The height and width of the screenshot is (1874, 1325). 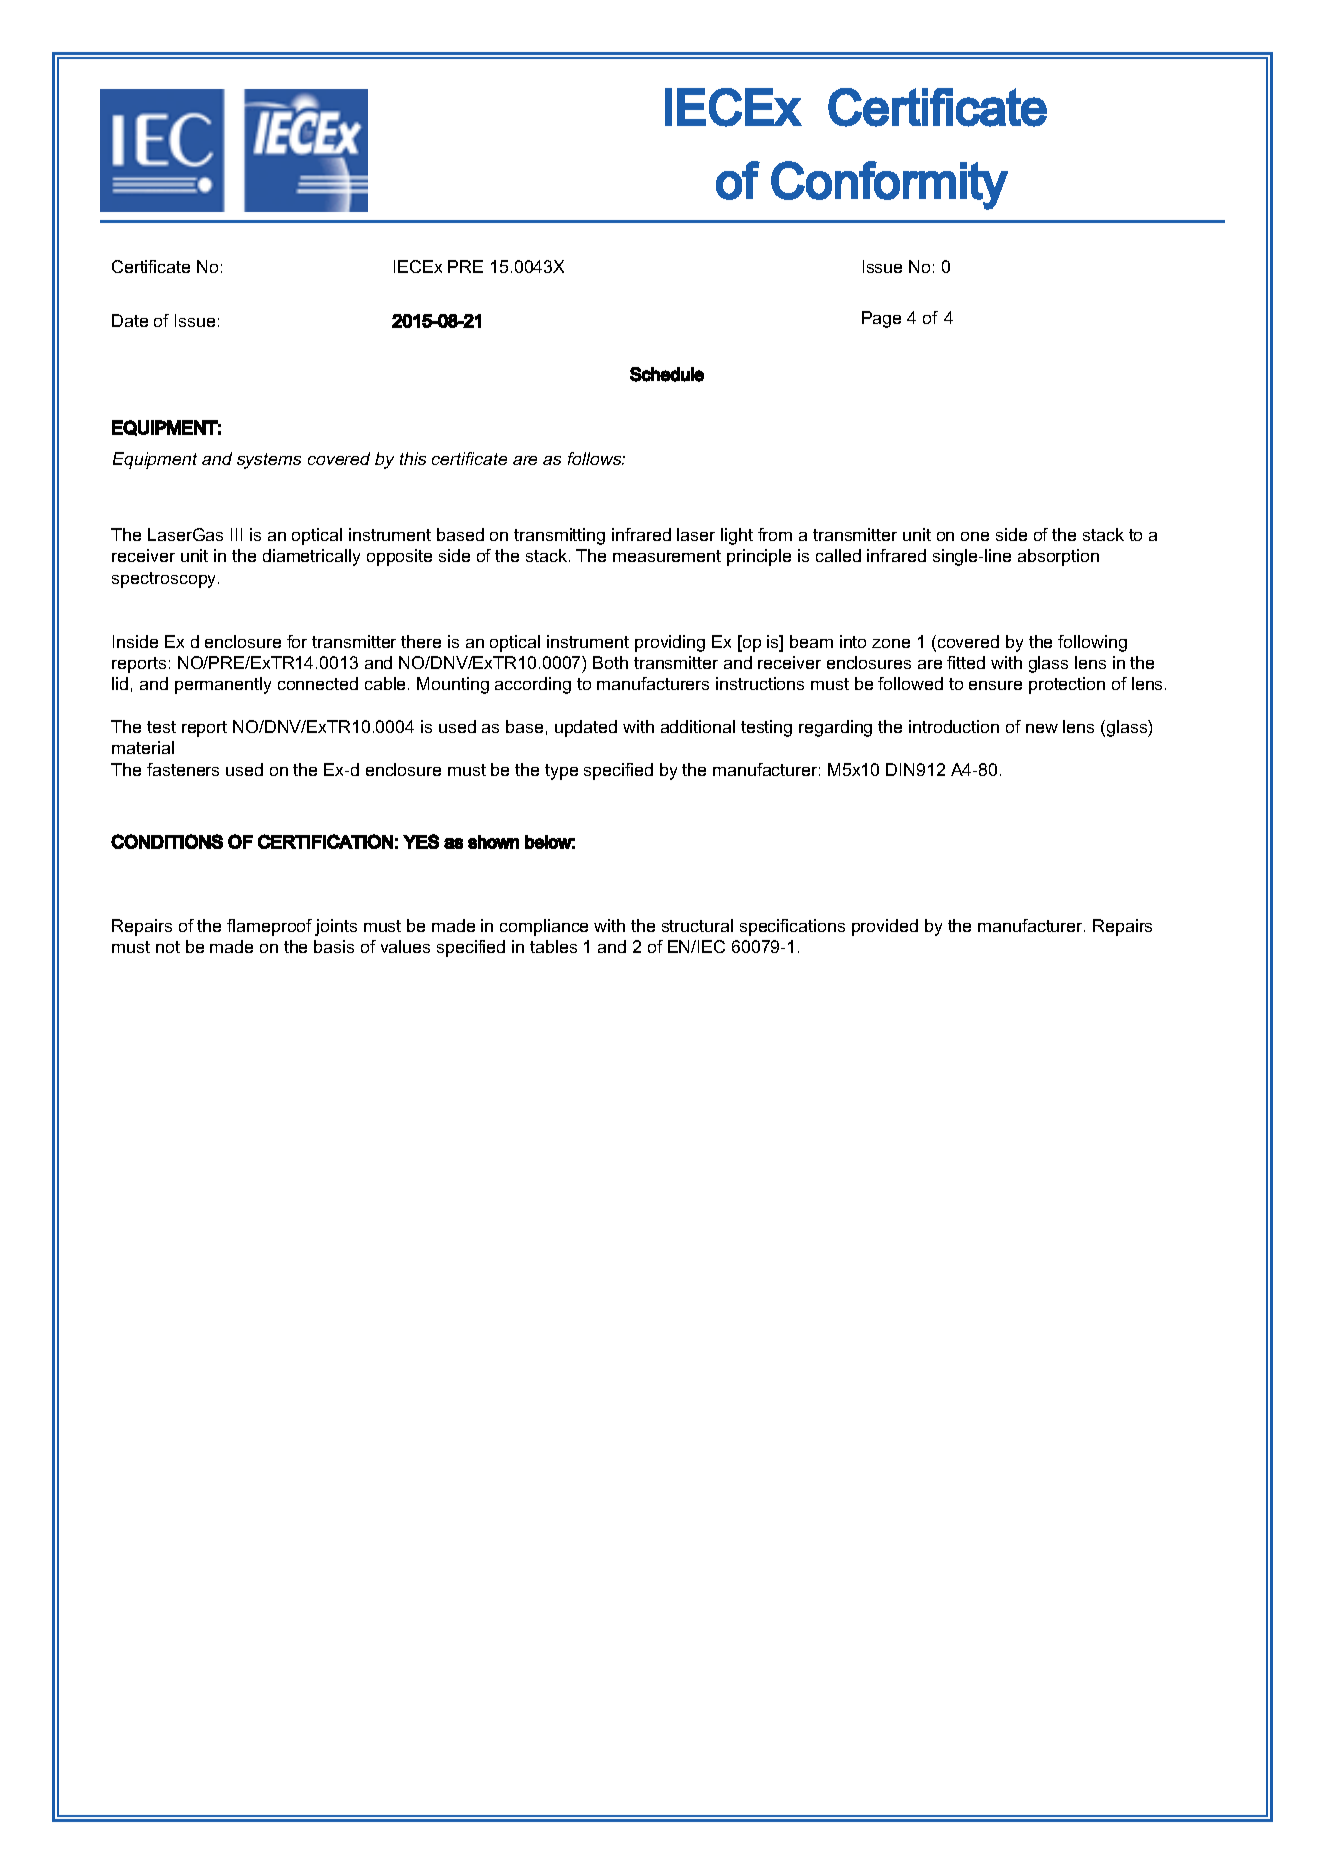 I want to click on diametrically, so click(x=311, y=557).
